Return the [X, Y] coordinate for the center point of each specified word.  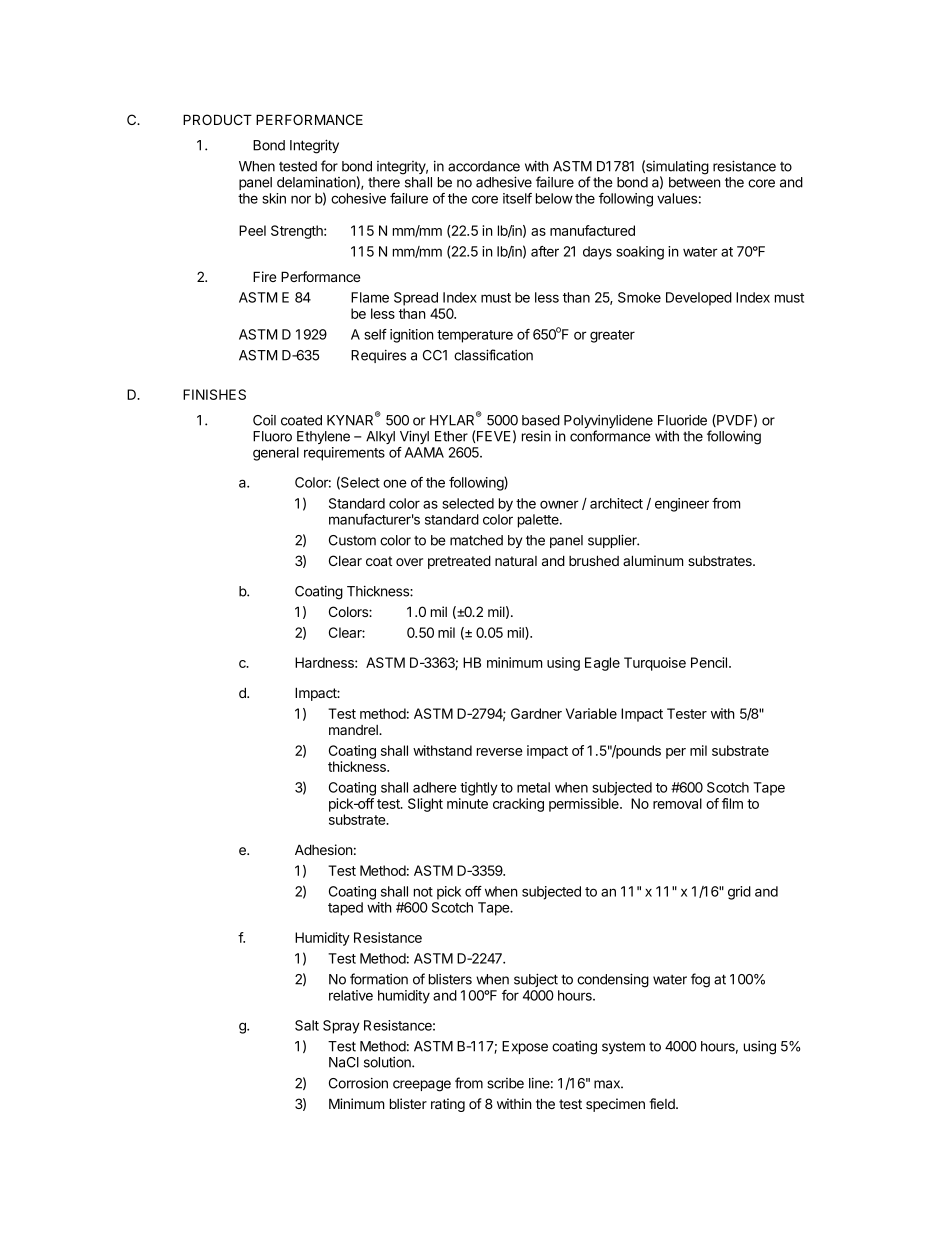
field [663, 1103]
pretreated [459, 562]
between [695, 182]
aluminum [653, 560]
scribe [505, 1083]
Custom [352, 540]
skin [274, 198]
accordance [484, 166]
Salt [307, 1025]
